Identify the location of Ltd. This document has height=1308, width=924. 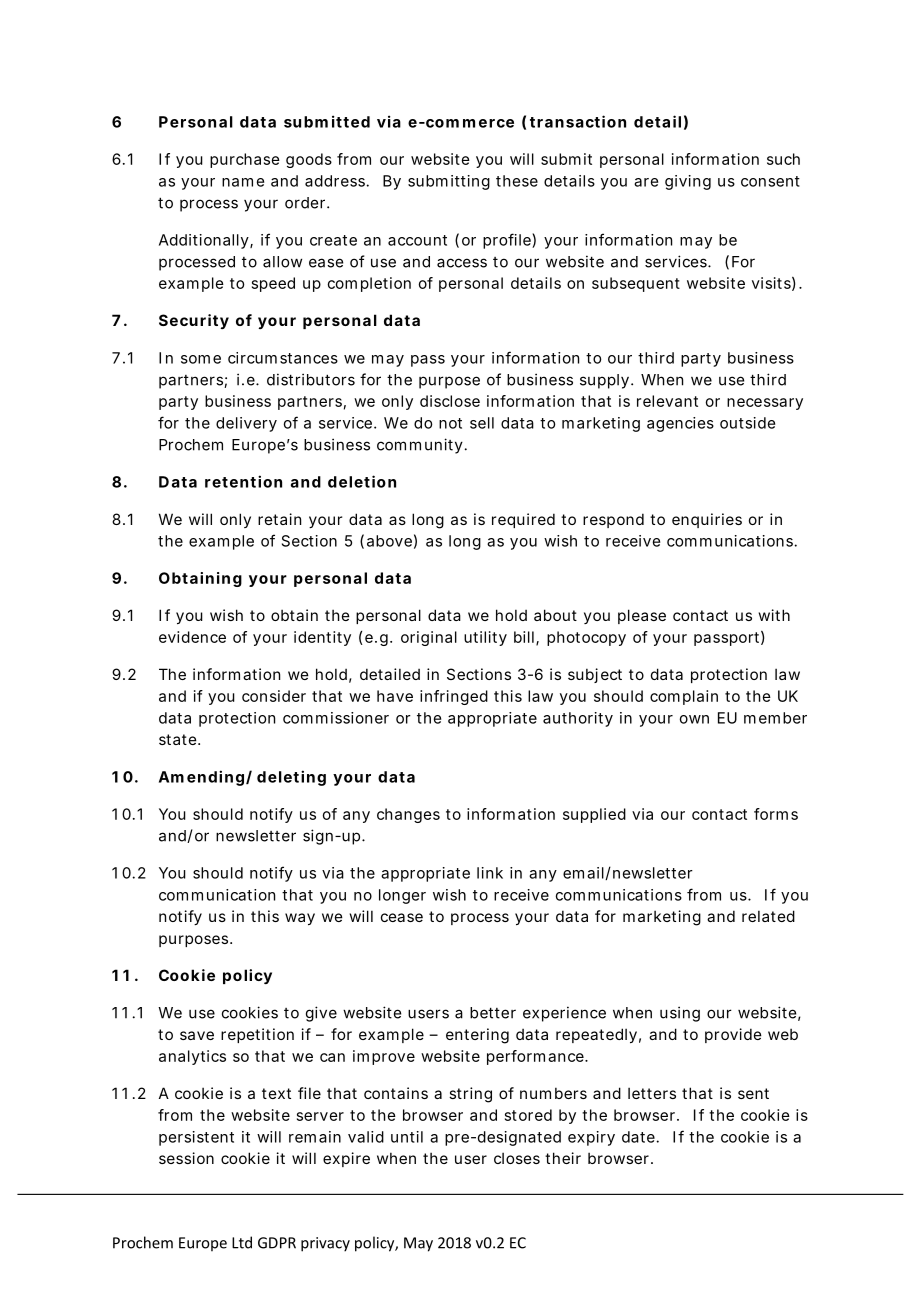
(242, 1242).
